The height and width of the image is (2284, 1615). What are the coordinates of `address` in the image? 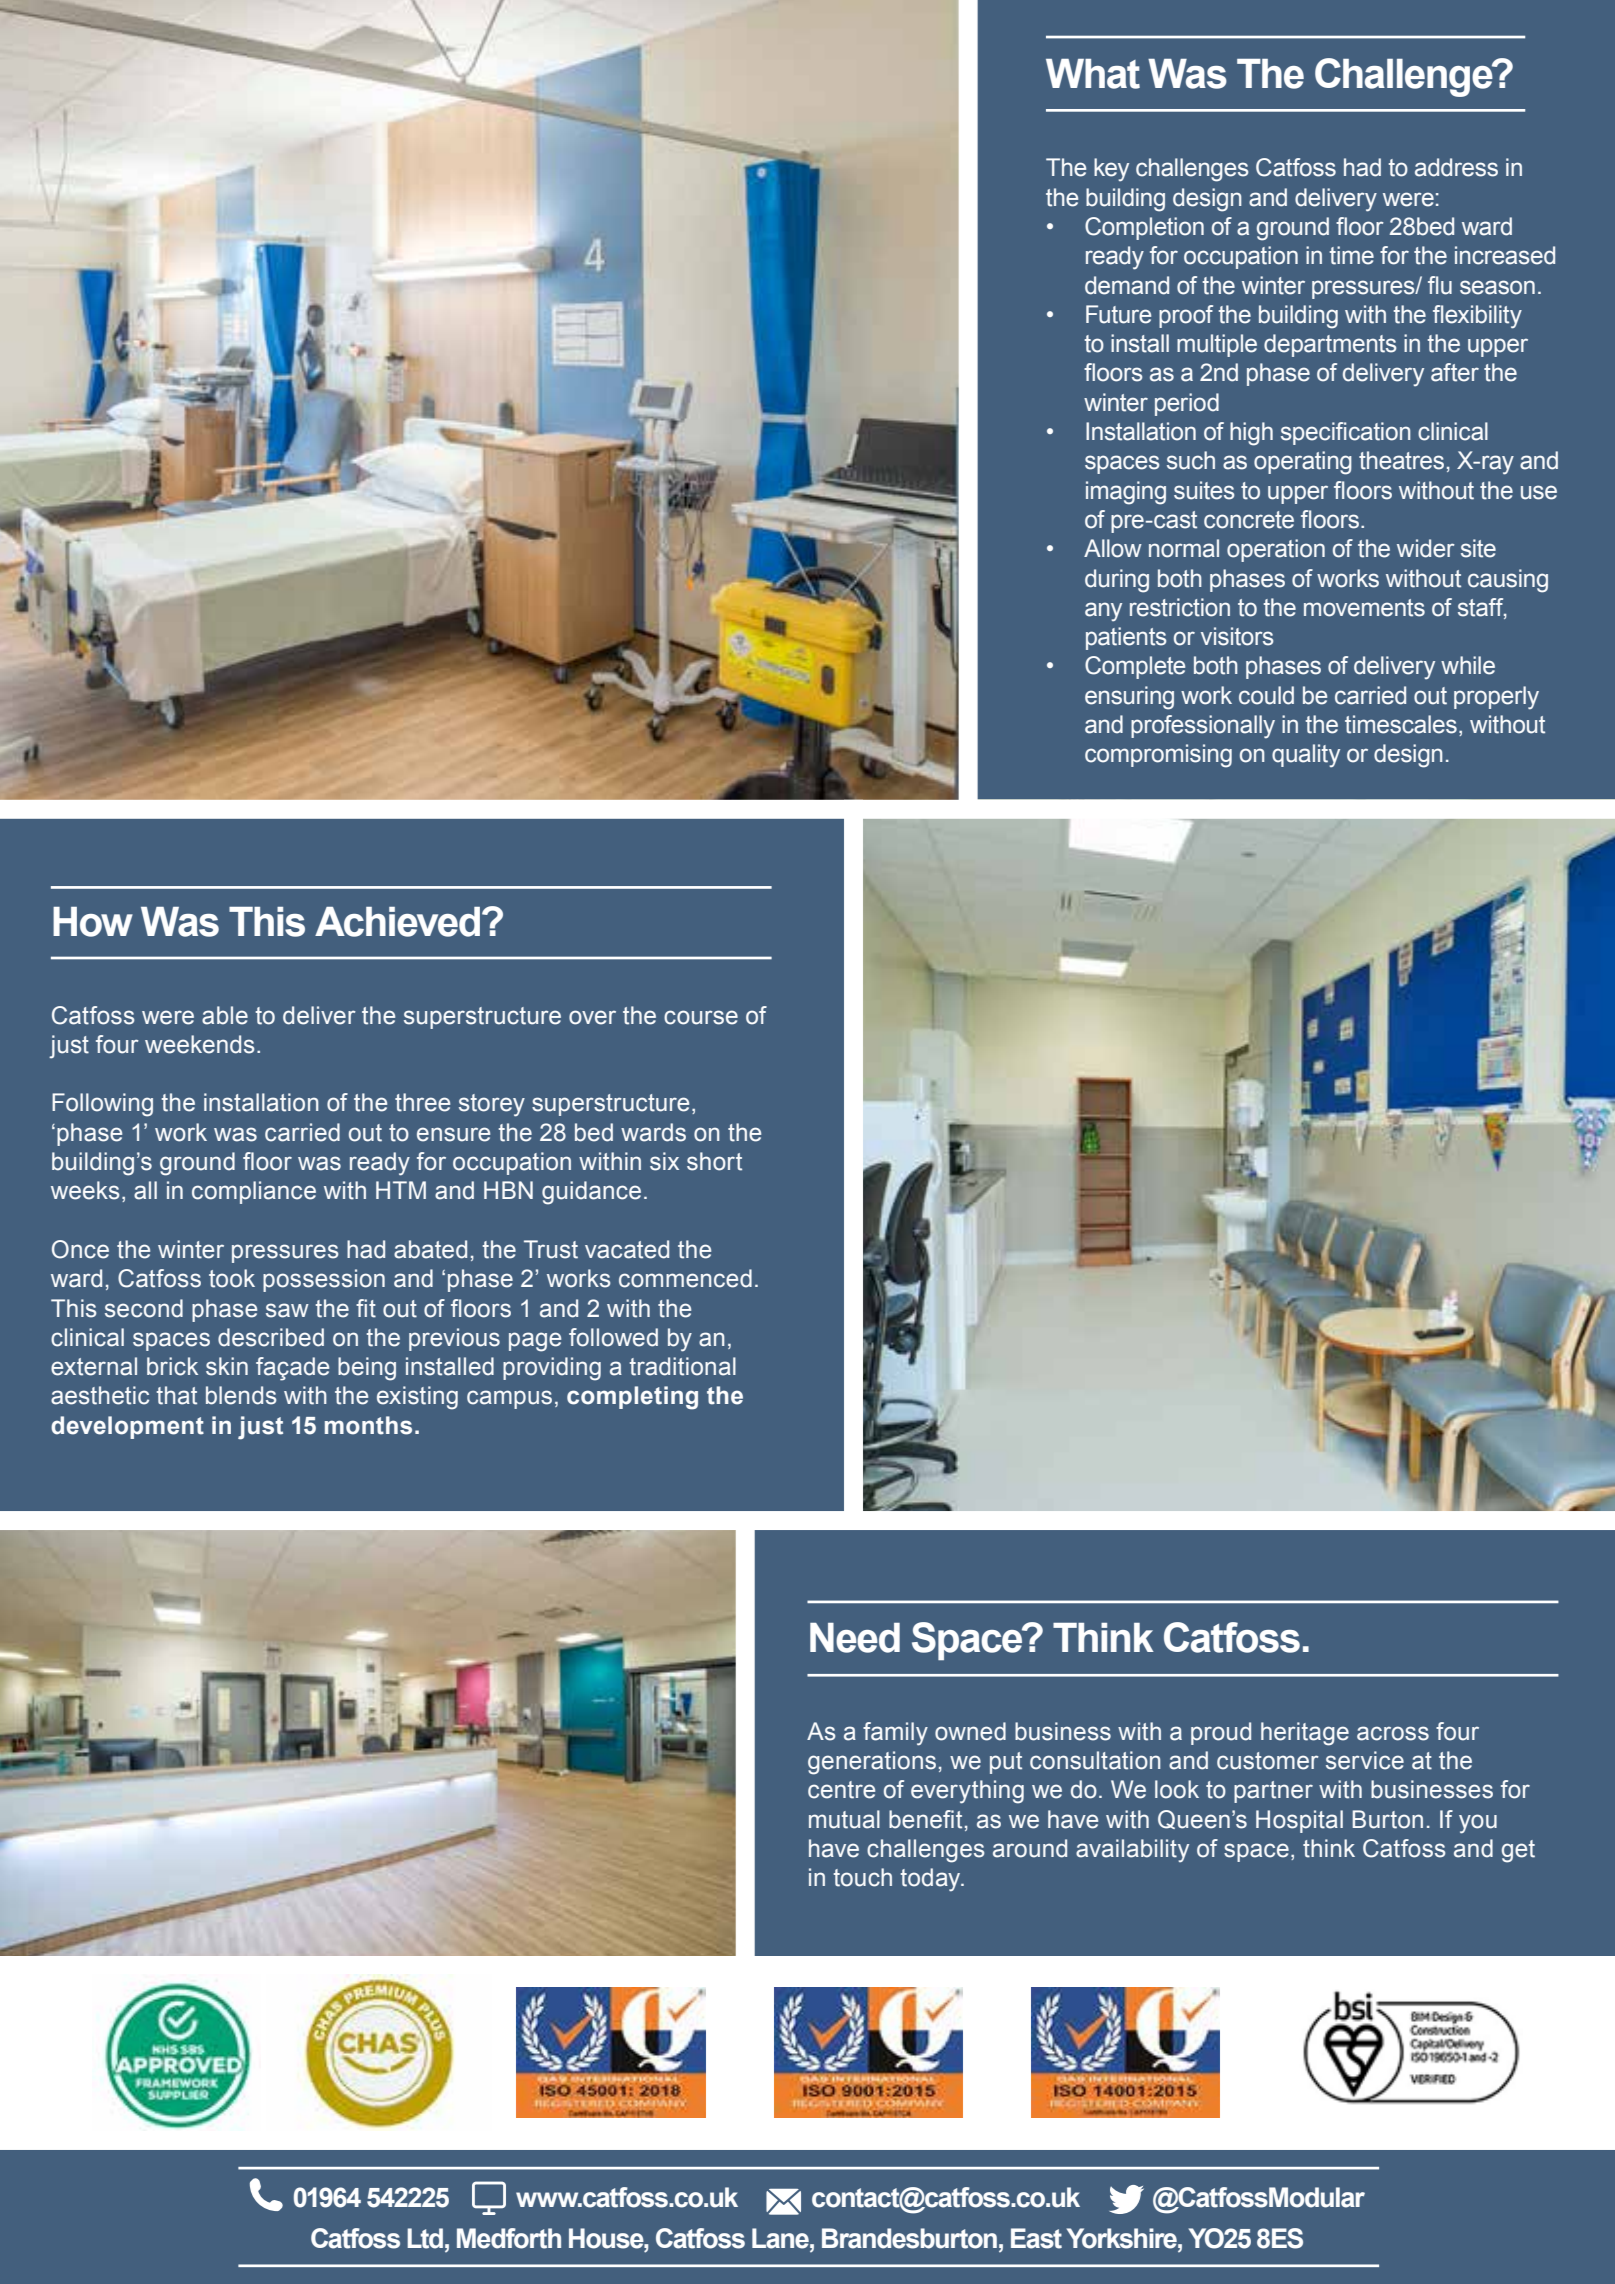 It's located at (1456, 167).
